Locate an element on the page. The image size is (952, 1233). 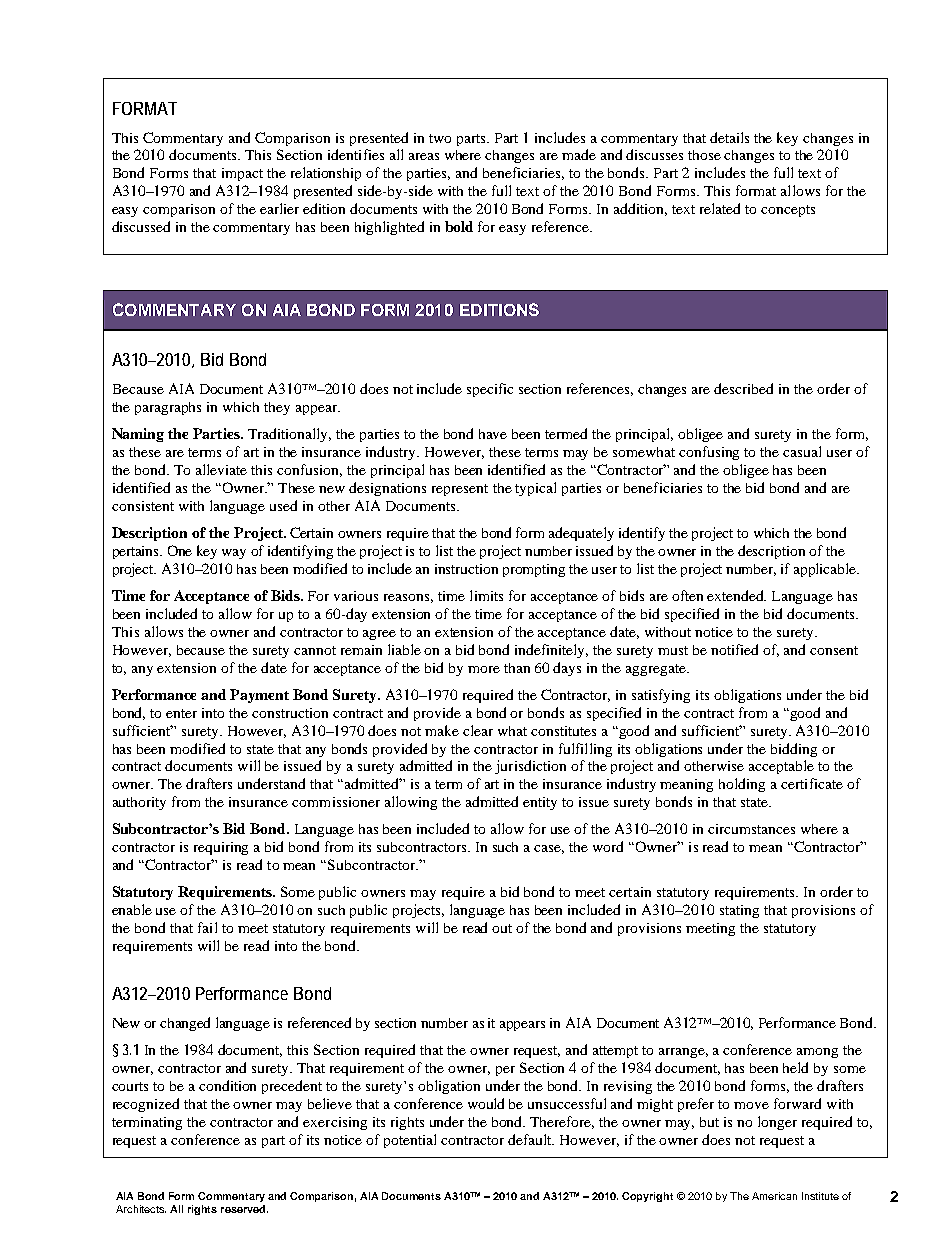
details is located at coordinates (729, 137).
